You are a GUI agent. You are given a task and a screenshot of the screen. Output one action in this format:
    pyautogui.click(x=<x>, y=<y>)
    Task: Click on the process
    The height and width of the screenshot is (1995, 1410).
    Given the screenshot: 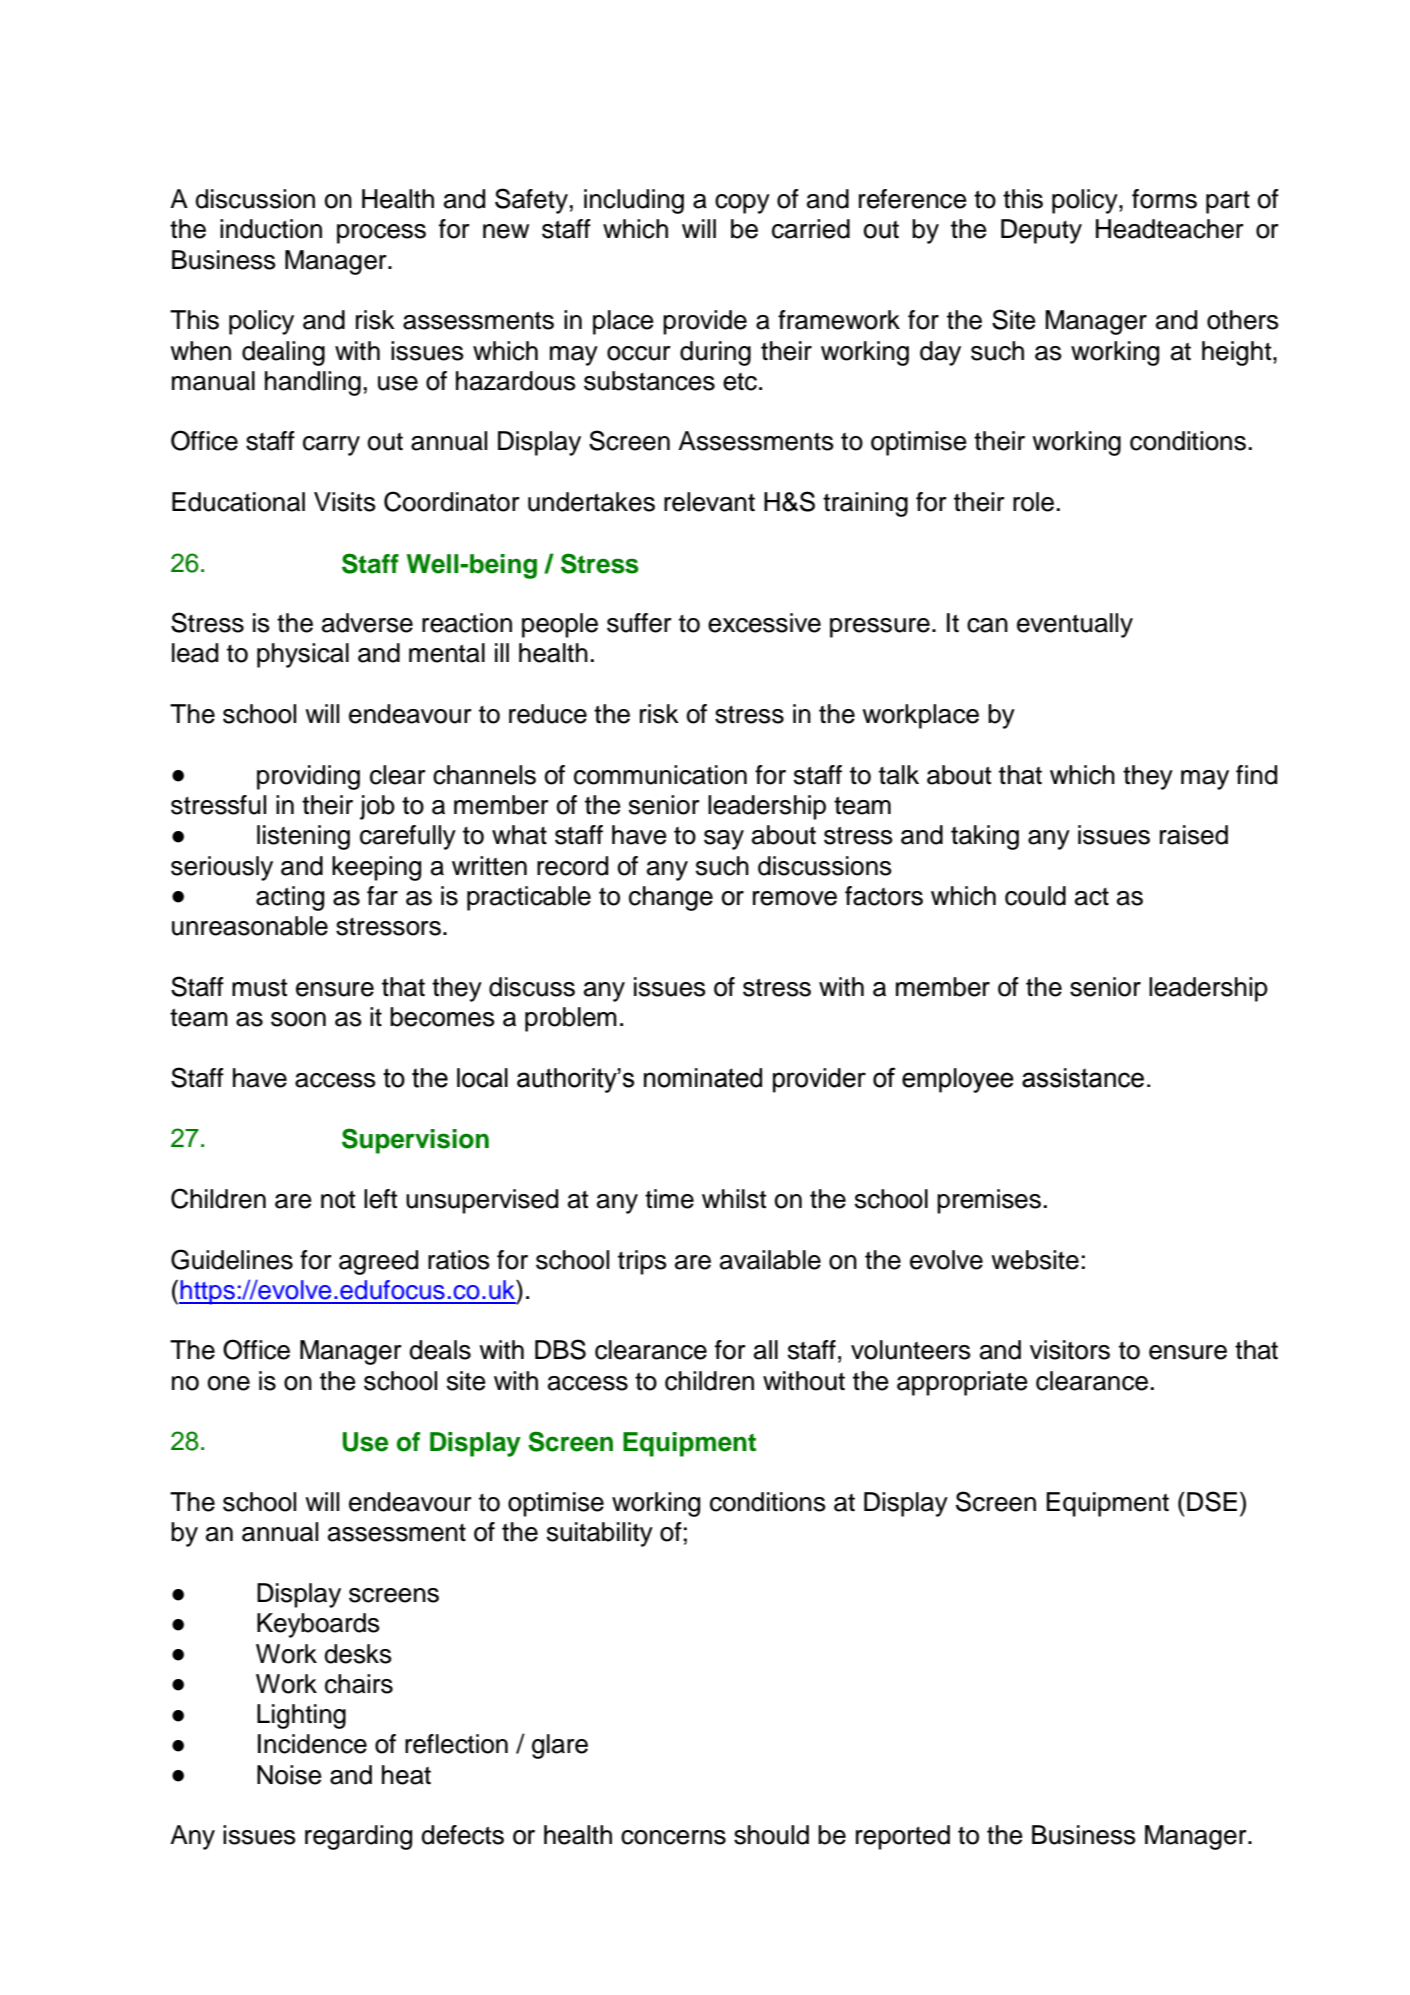 What is the action you would take?
    pyautogui.click(x=381, y=234)
